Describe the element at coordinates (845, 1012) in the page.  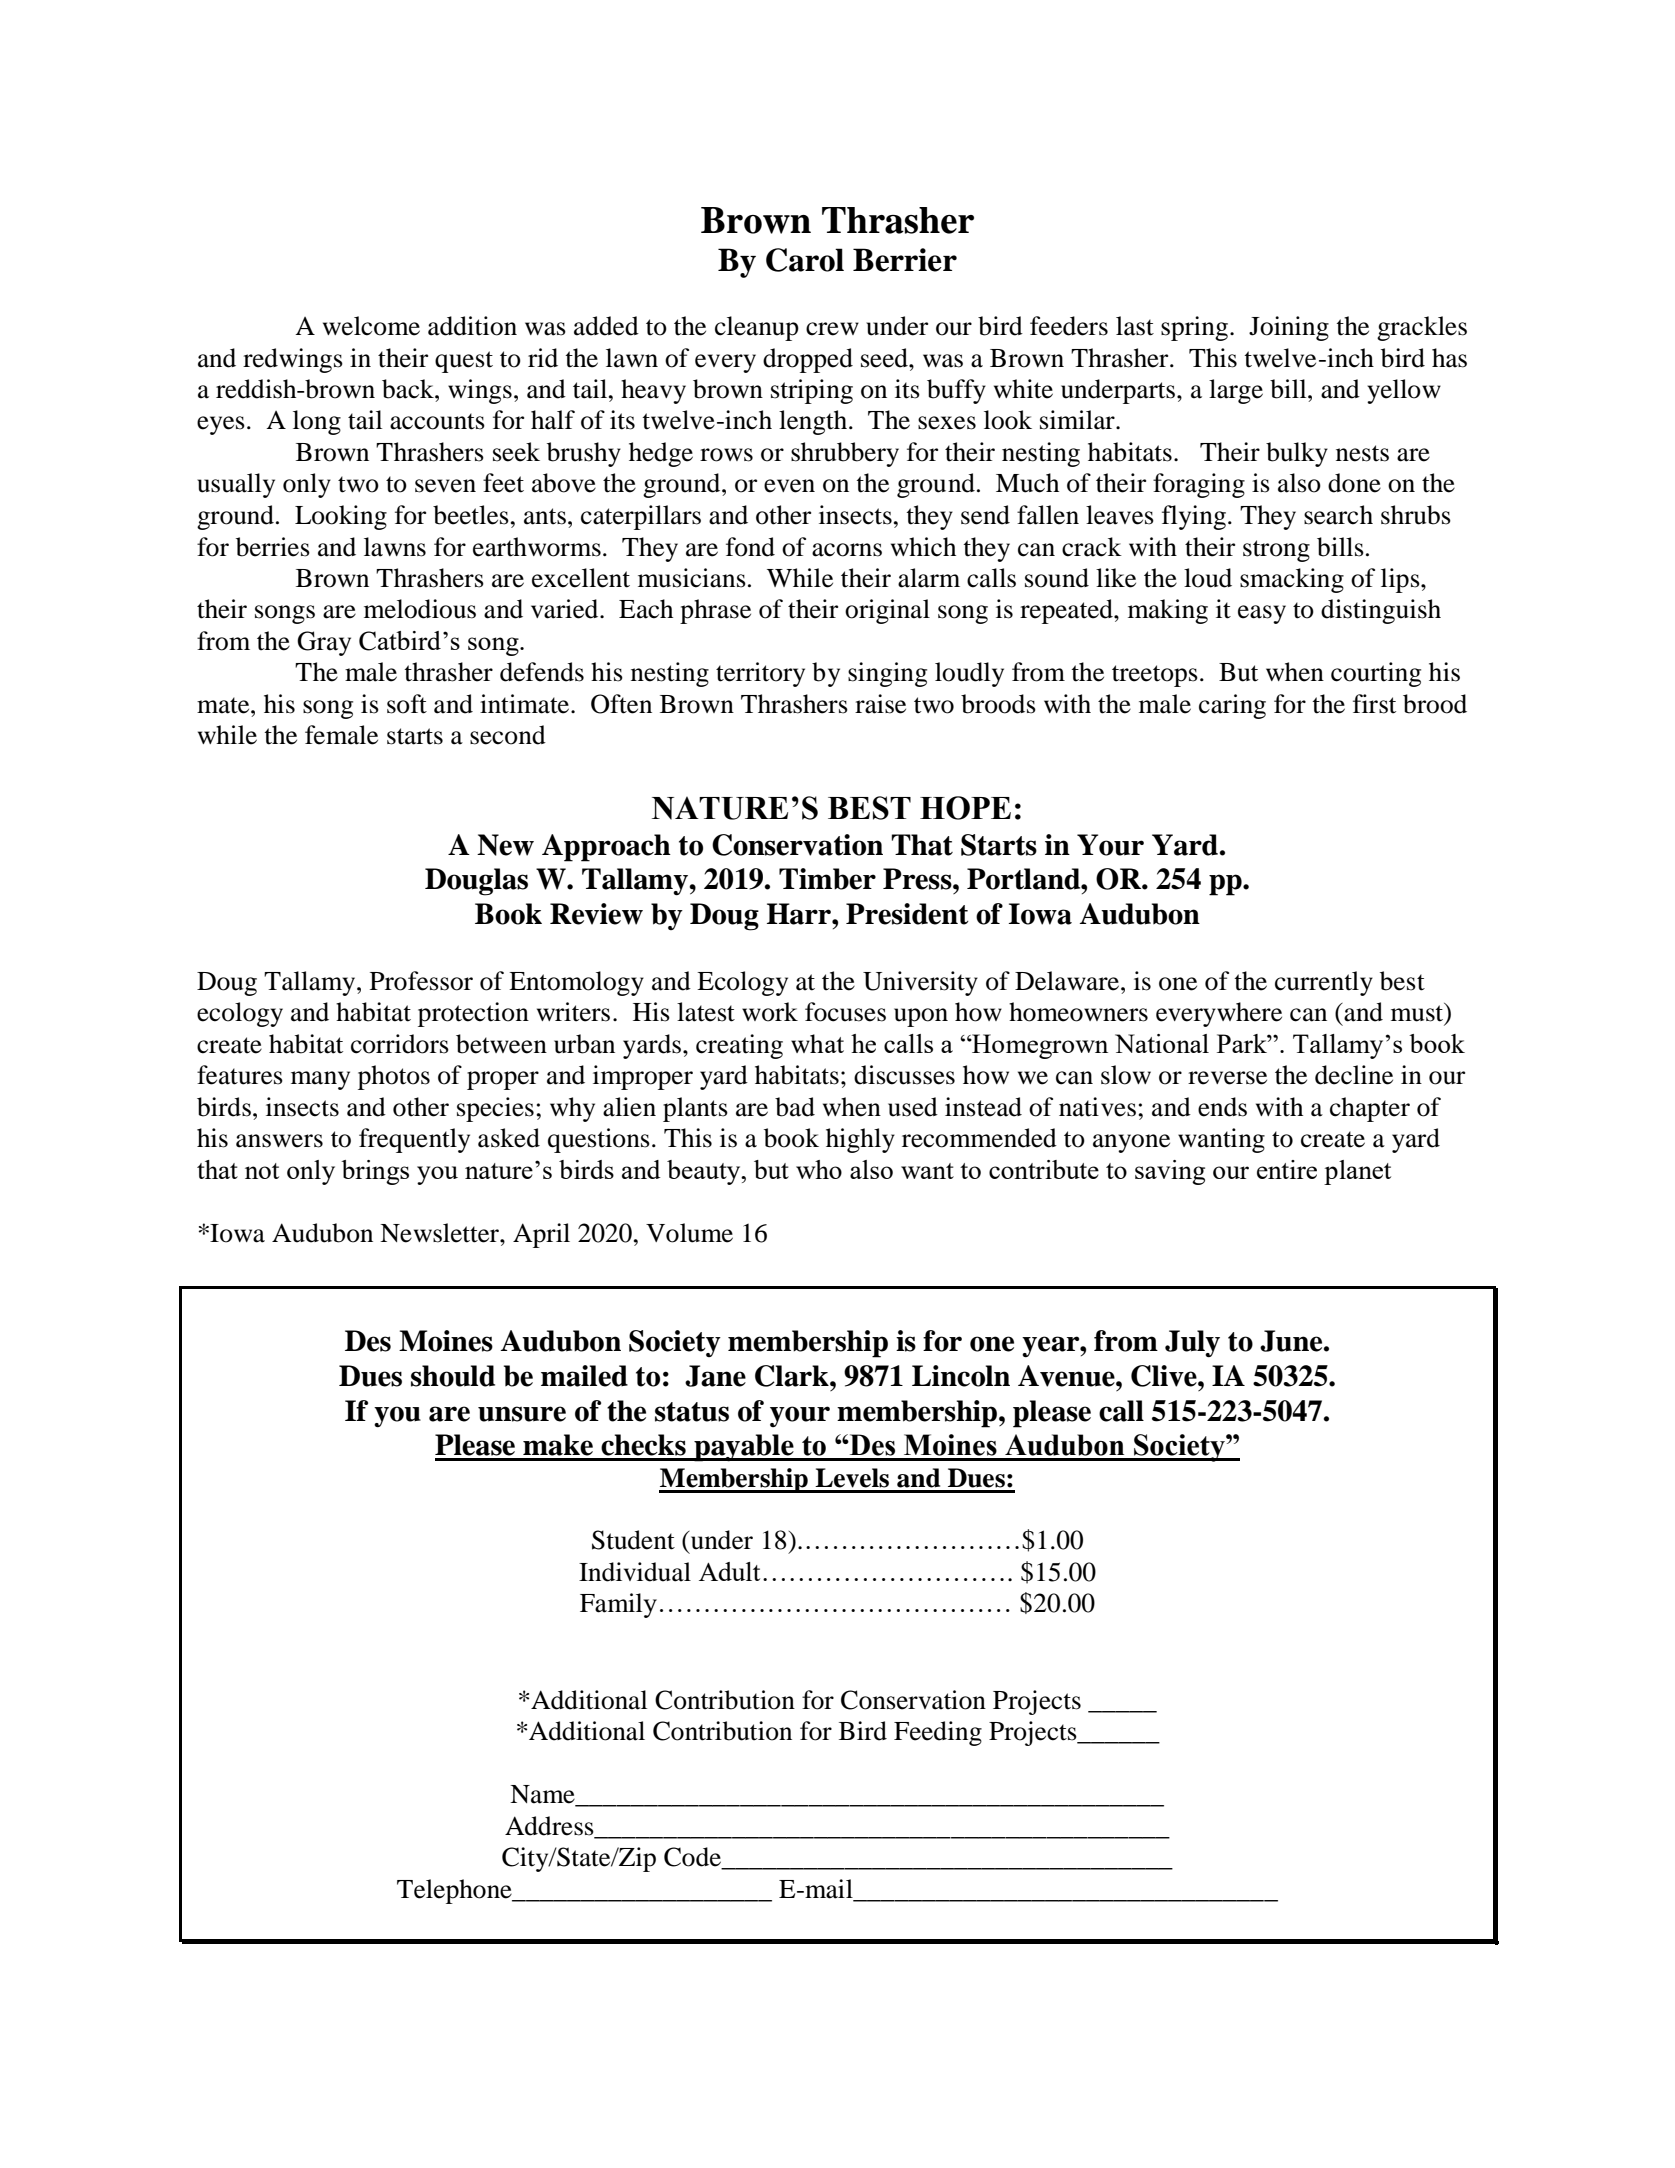
I see `focuses` at that location.
